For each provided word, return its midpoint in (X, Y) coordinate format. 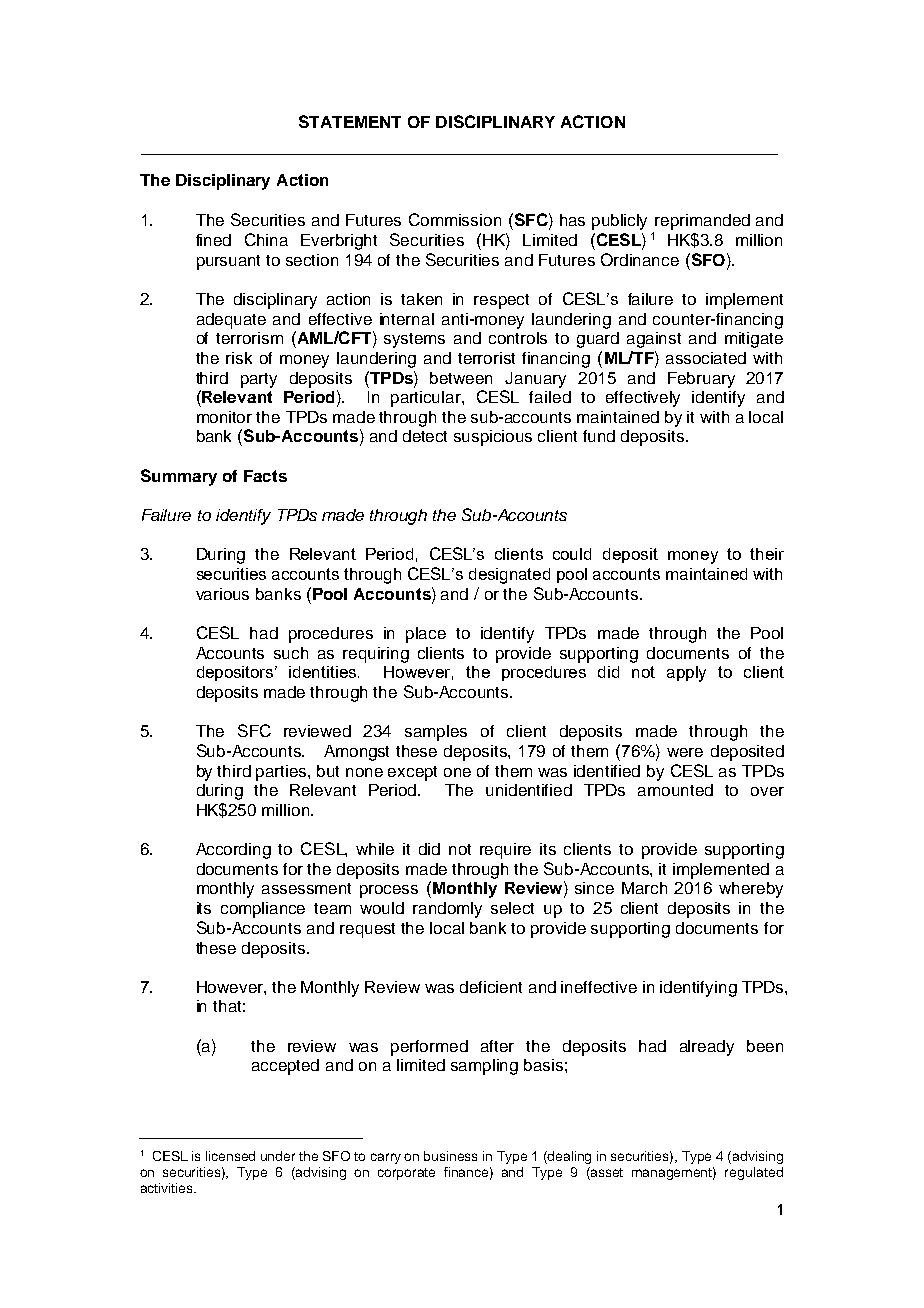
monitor (224, 417)
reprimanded (702, 222)
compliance (263, 910)
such (291, 653)
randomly (447, 910)
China (266, 239)
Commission (455, 219)
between (461, 378)
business (450, 1156)
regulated (754, 1173)
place (426, 635)
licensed (230, 1156)
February (701, 380)
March (644, 888)
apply (686, 674)
